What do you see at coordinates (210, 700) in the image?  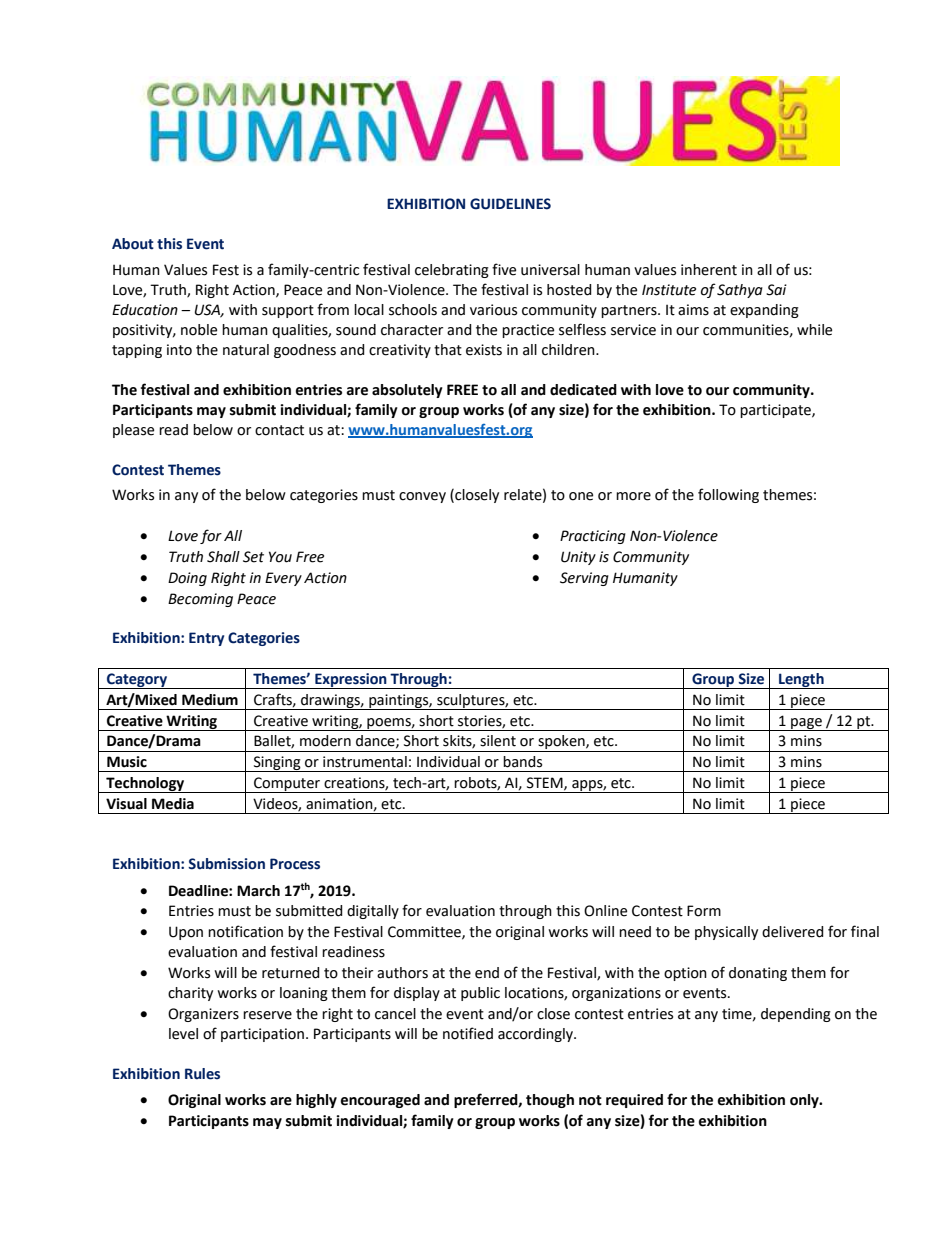 I see `Medium` at bounding box center [210, 700].
